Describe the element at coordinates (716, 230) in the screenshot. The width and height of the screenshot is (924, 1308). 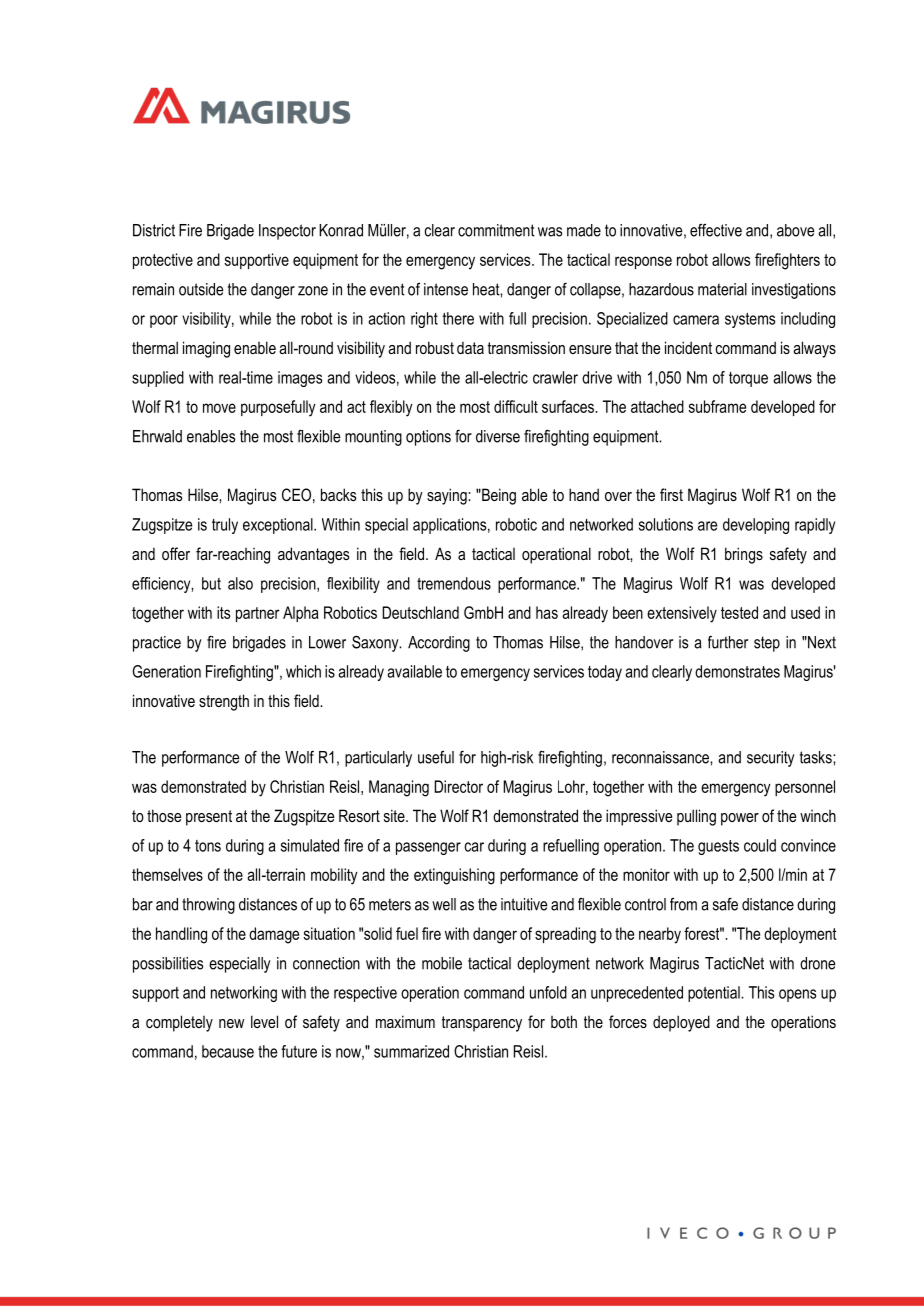
I see `effective` at that location.
